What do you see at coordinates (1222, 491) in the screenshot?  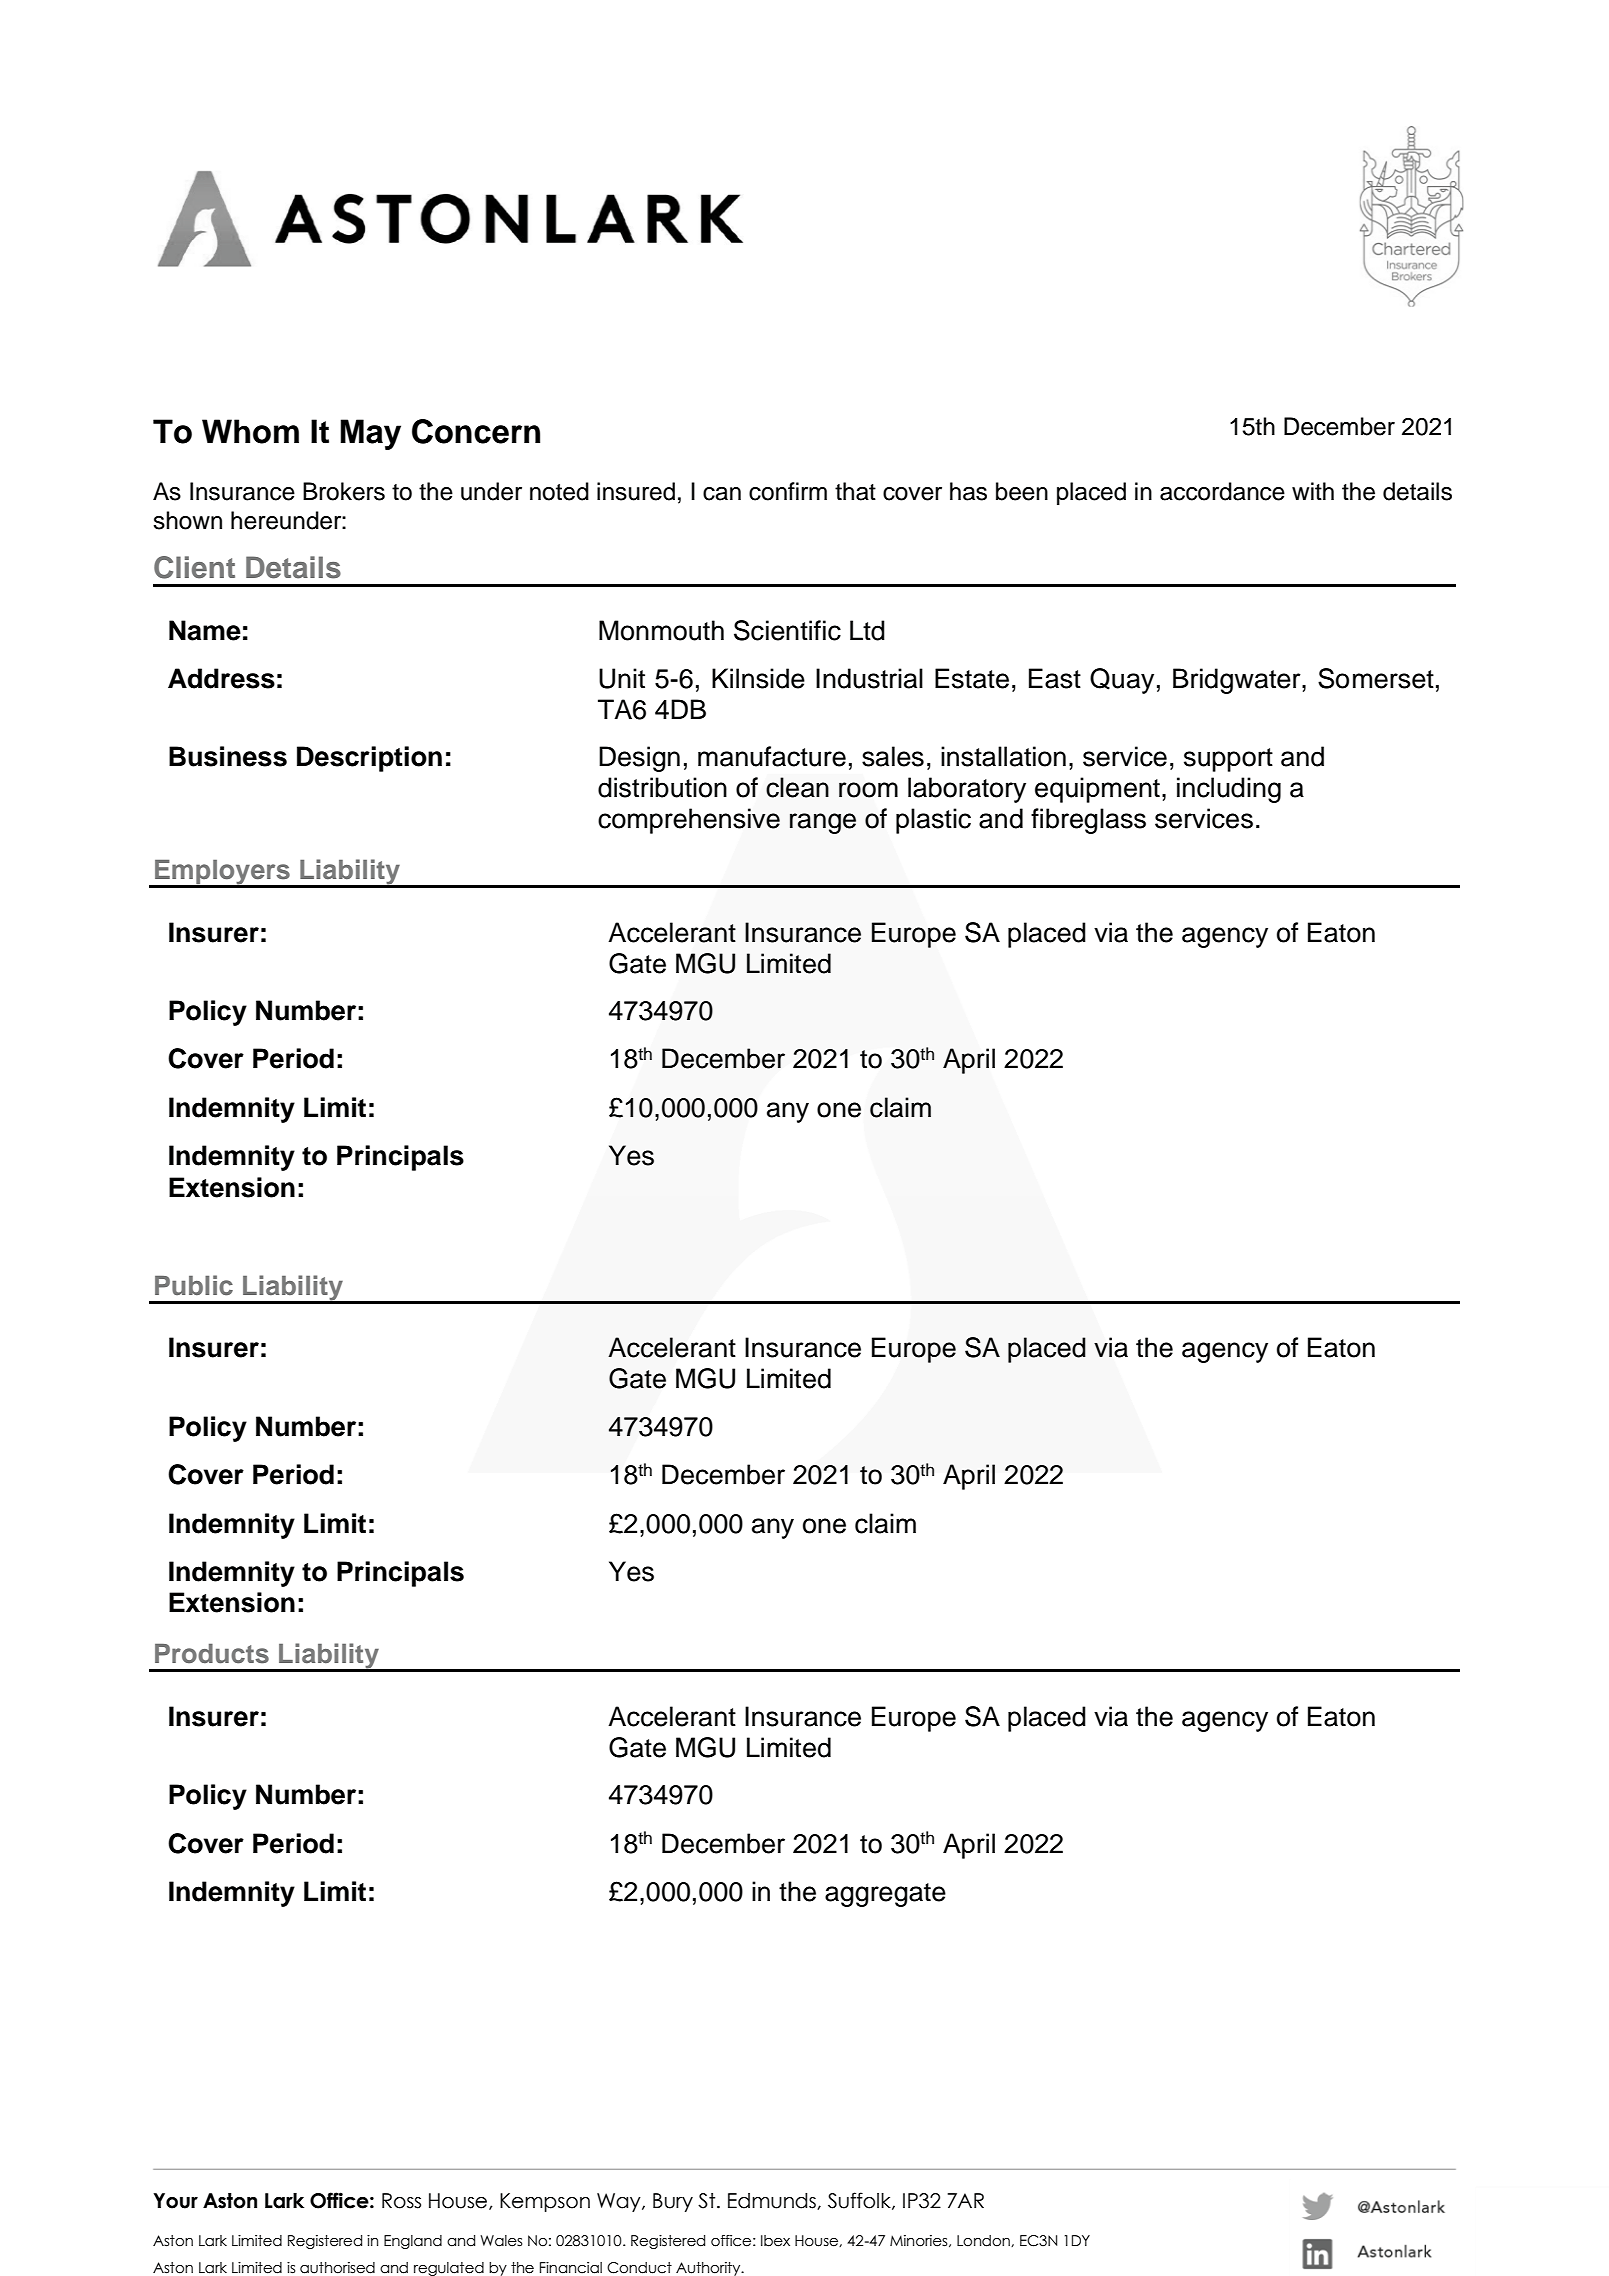 I see `accordance` at bounding box center [1222, 491].
